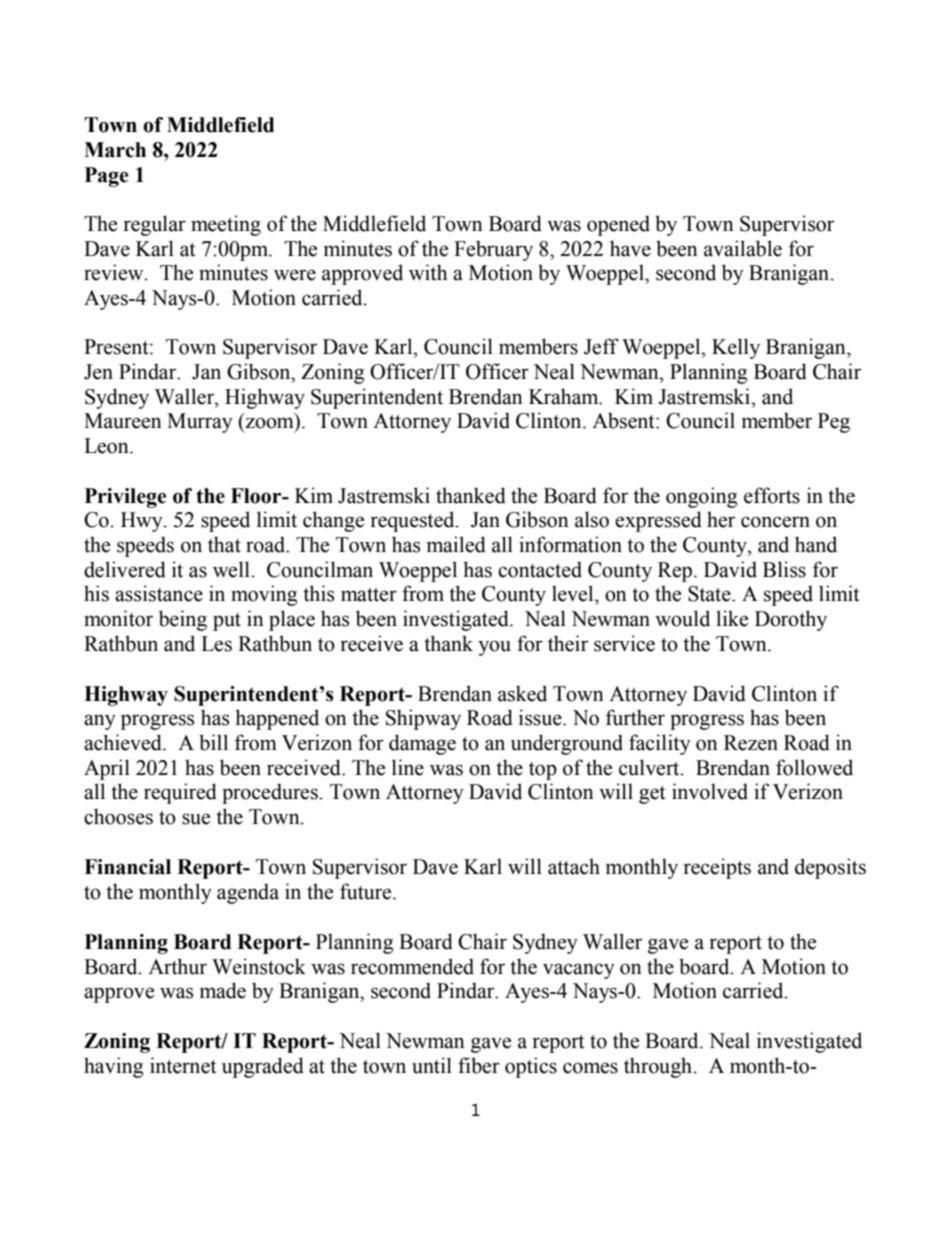 This image has width=952, height=1233. I want to click on receipts, so click(717, 868).
